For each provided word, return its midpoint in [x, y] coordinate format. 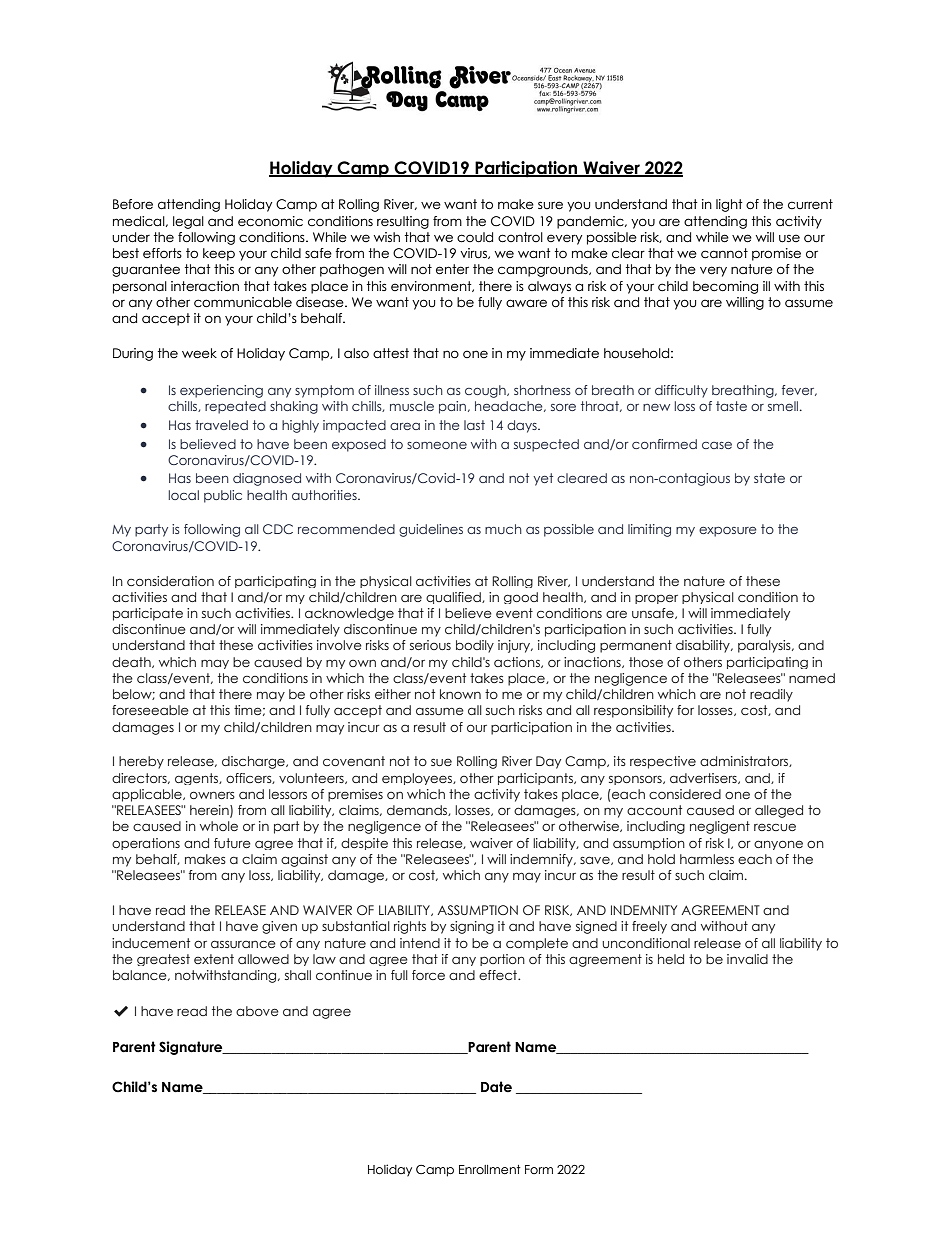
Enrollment [490, 1169]
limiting [649, 530]
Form [539, 1169]
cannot [724, 253]
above [257, 1011]
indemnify [542, 860]
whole [219, 826]
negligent [720, 827]
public [223, 496]
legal [188, 222]
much [503, 529]
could [475, 237]
